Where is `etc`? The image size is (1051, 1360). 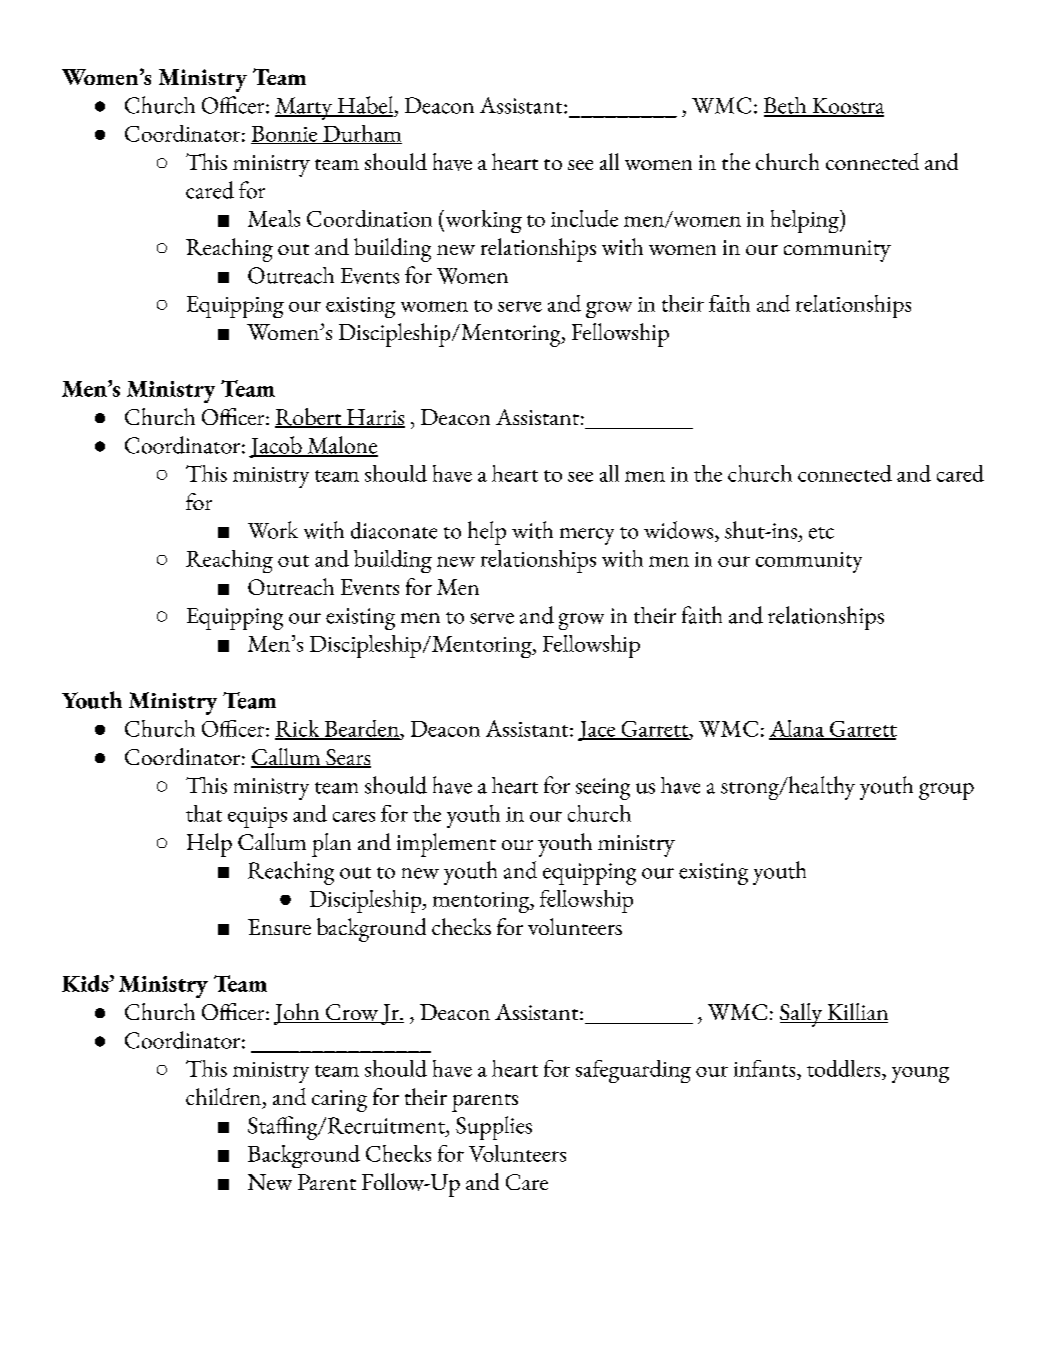
etc is located at coordinates (821, 533).
